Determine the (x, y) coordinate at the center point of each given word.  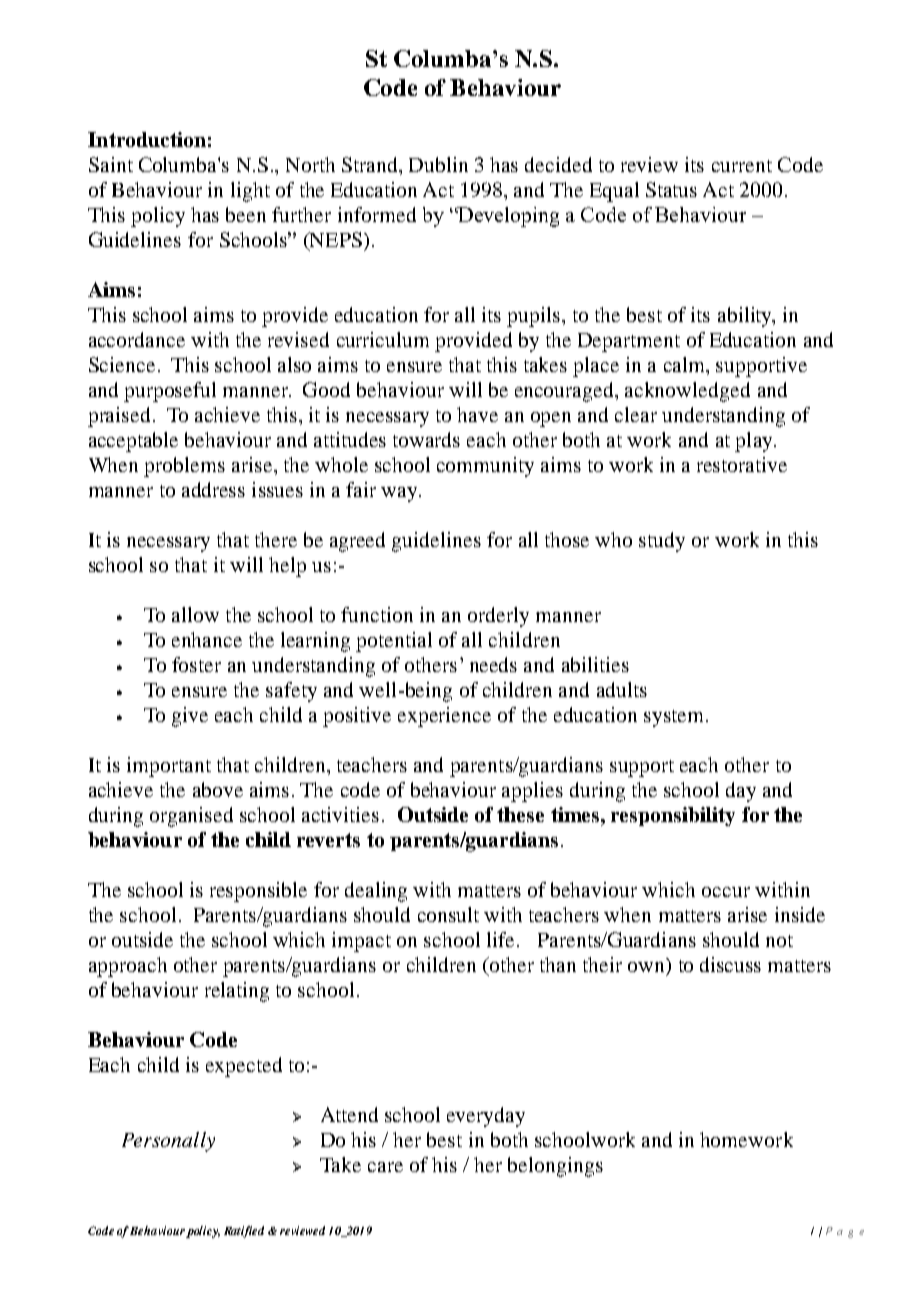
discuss (730, 964)
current (742, 166)
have (477, 414)
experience (444, 717)
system (673, 718)
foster (196, 664)
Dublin (438, 164)
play (755, 442)
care (385, 1167)
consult (448, 914)
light (250, 192)
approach (128, 967)
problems (184, 467)
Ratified (244, 1232)
